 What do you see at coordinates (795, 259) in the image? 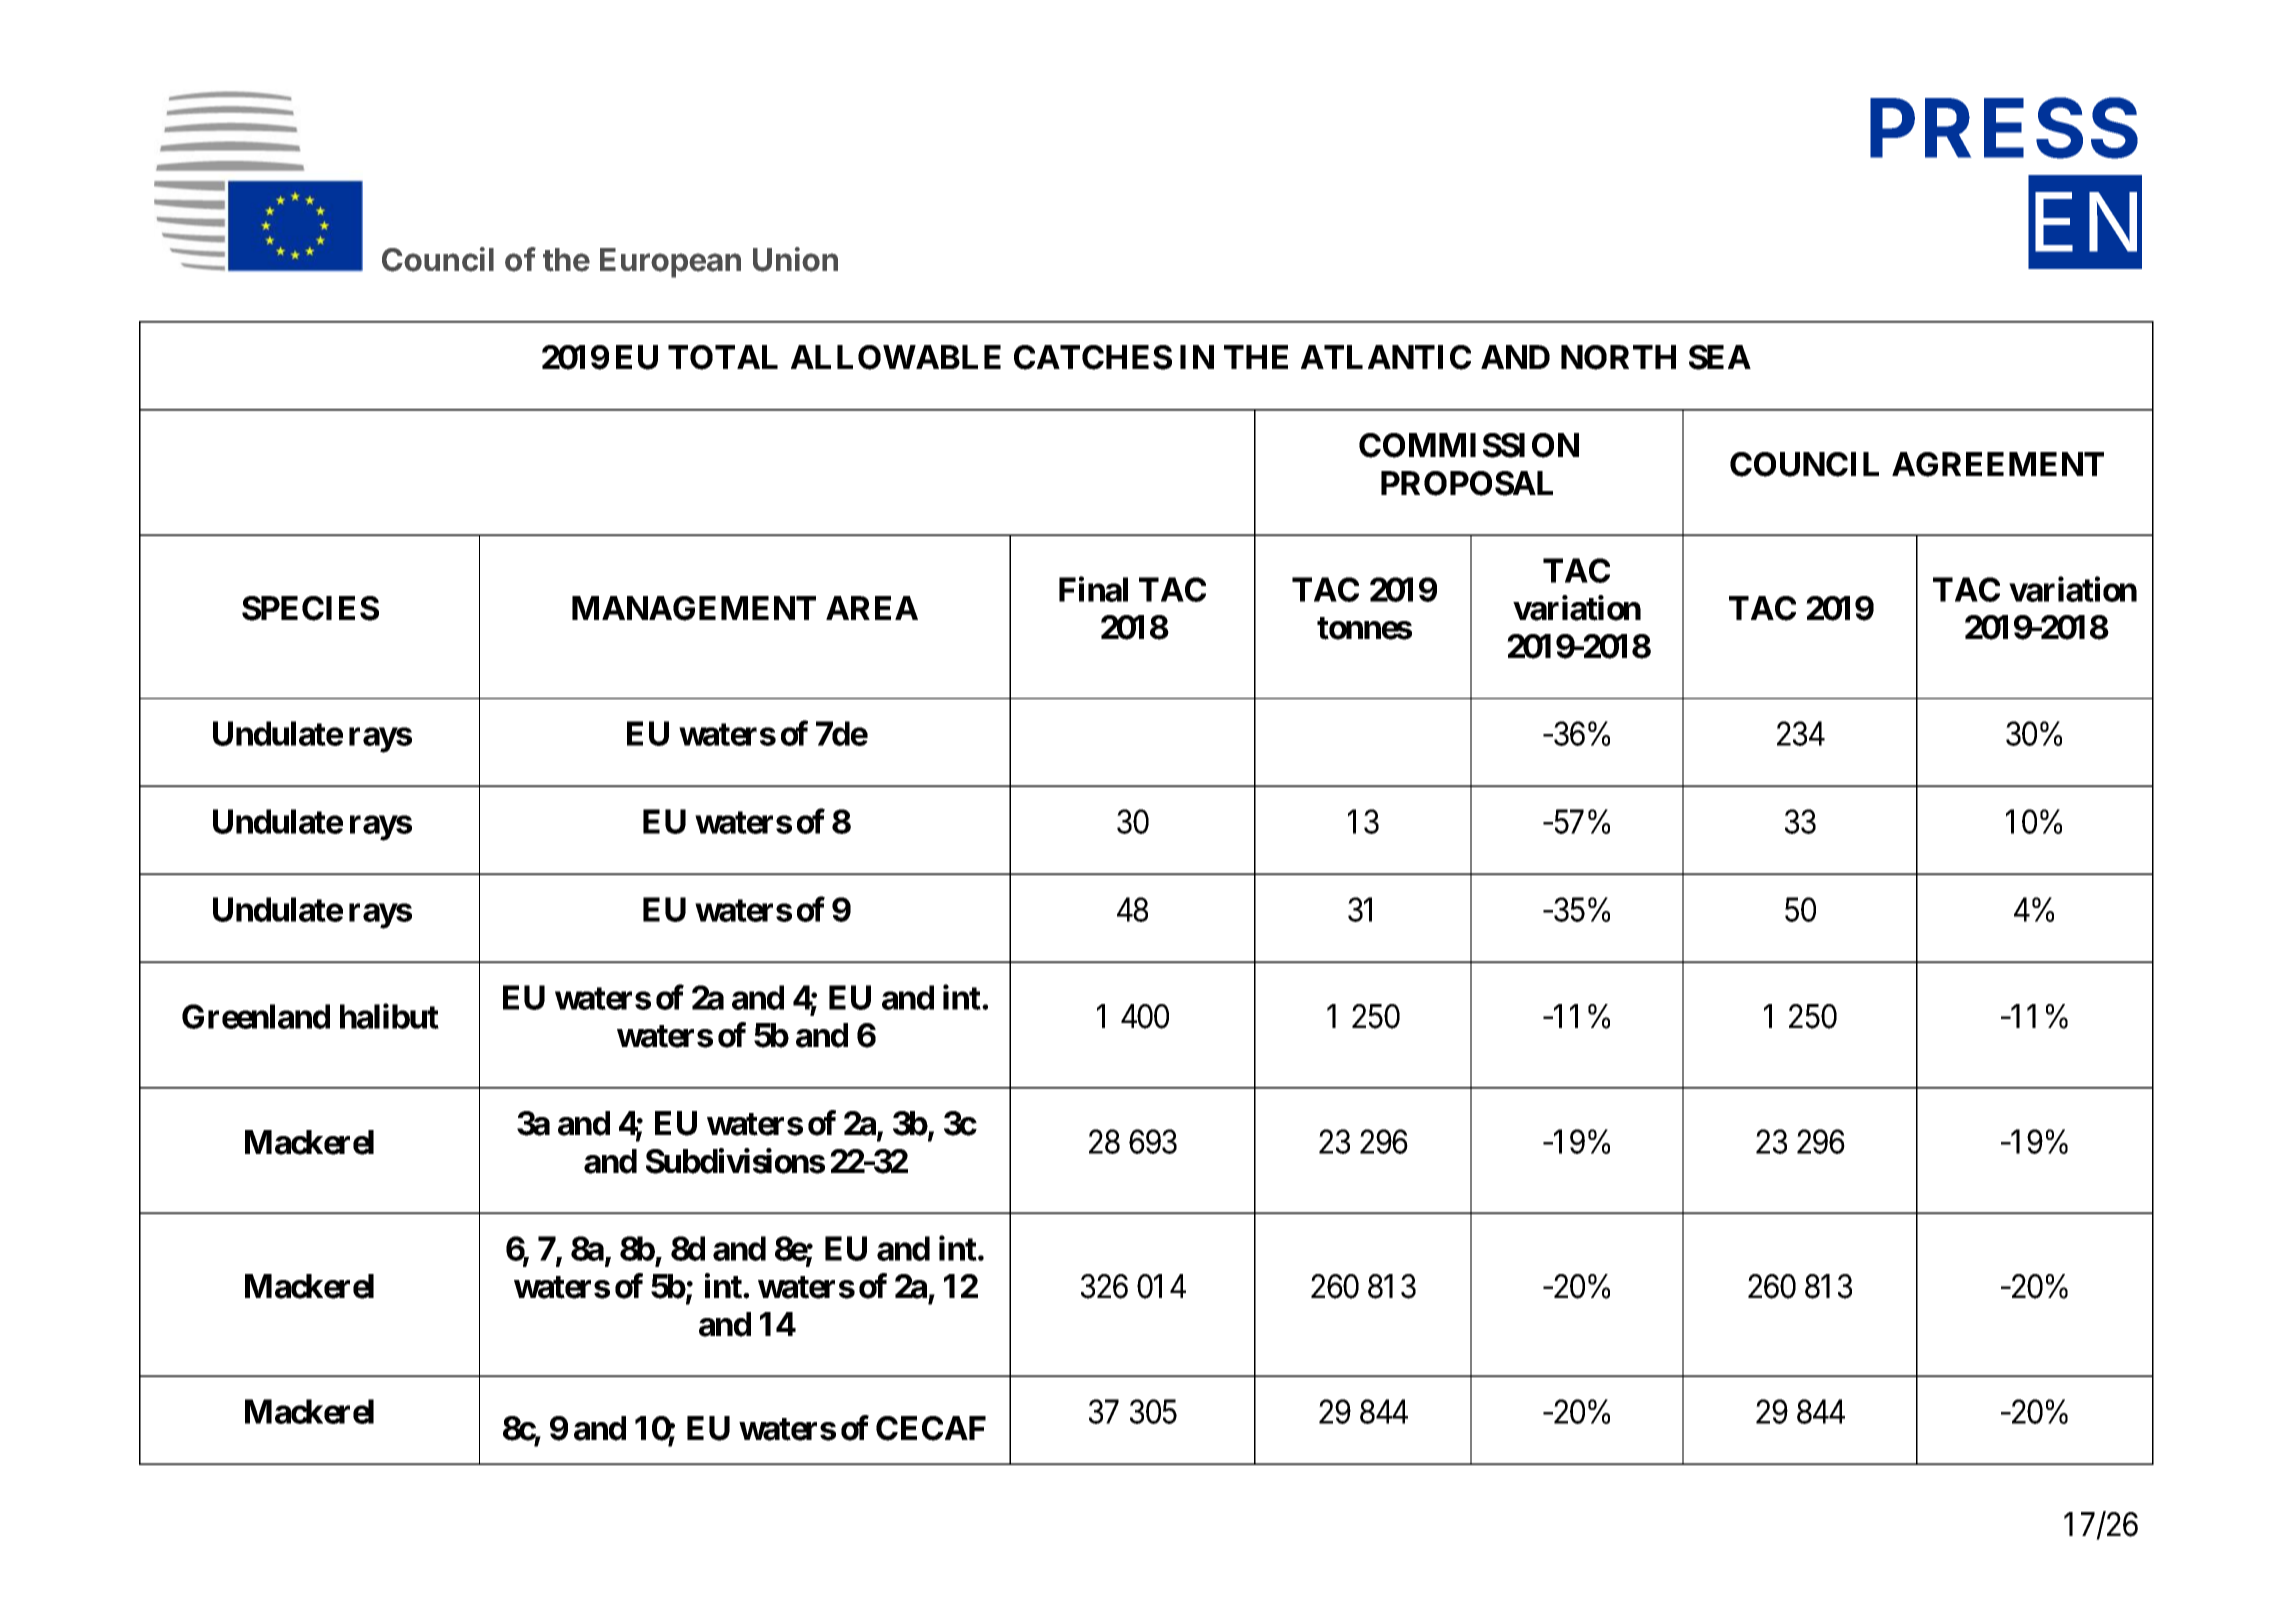
I see `Union` at bounding box center [795, 259].
